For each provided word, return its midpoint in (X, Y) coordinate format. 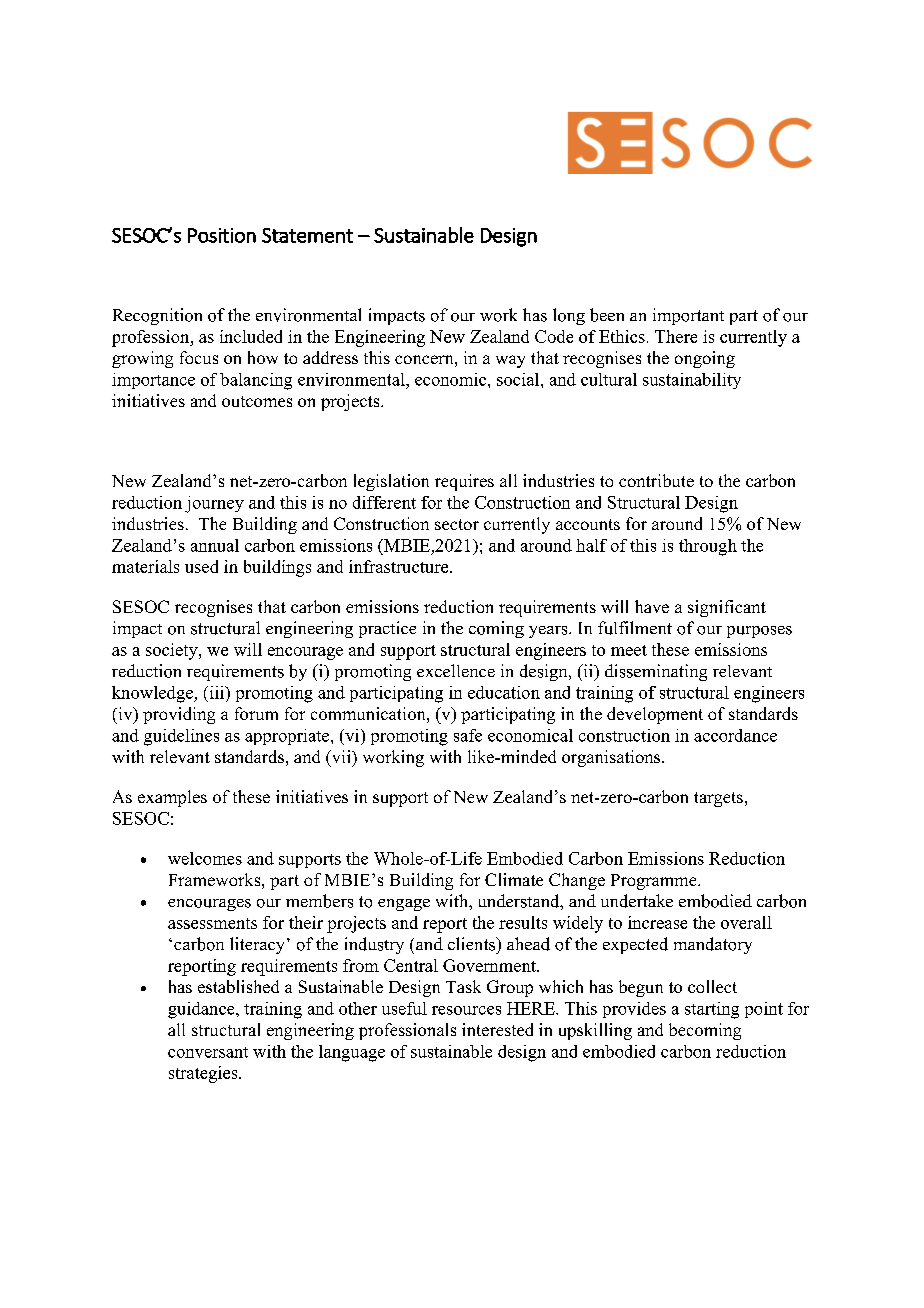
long (569, 316)
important (688, 316)
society (173, 651)
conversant (208, 1052)
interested (497, 1029)
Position (222, 235)
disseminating (656, 672)
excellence (456, 670)
